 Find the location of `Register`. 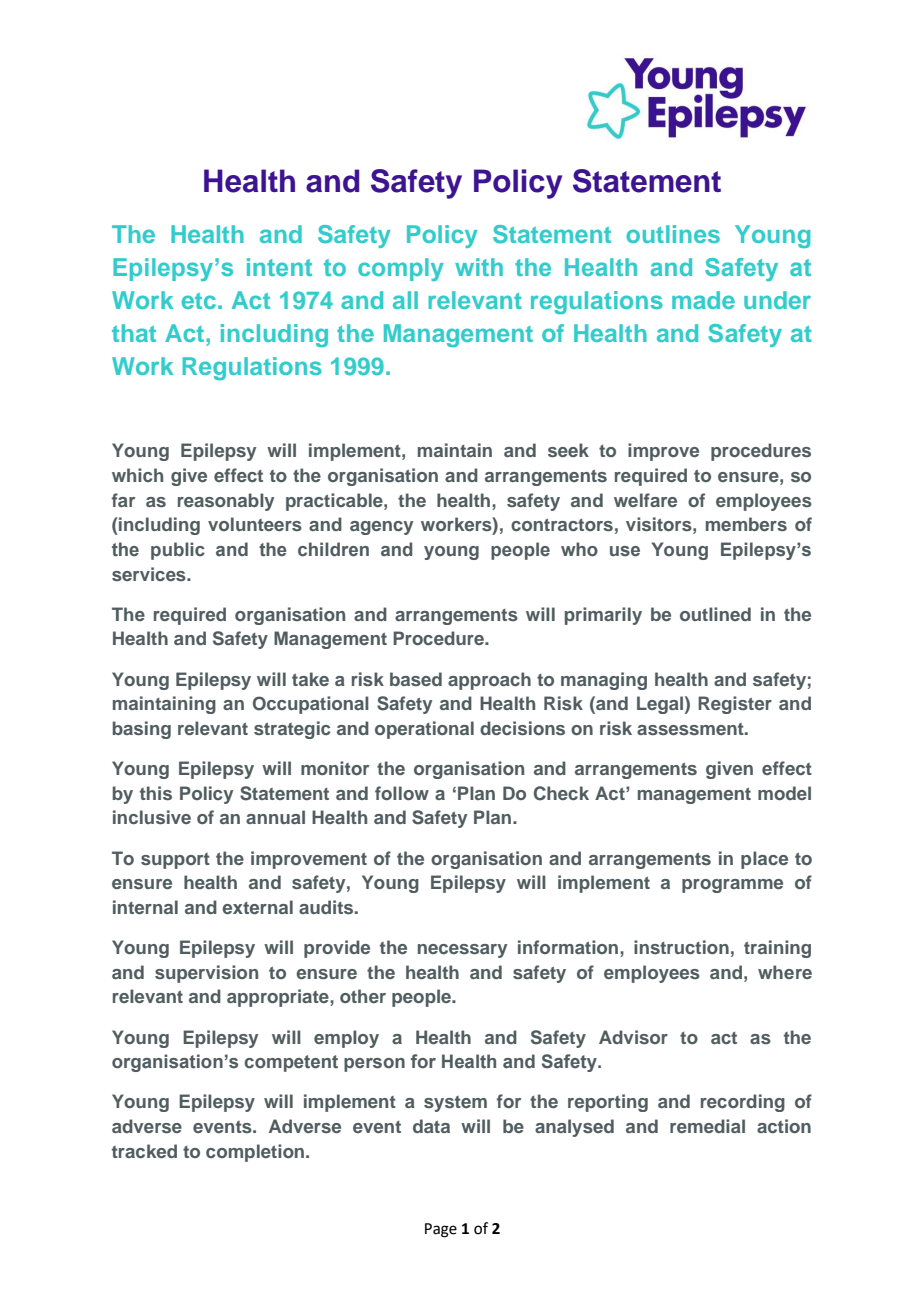

Register is located at coordinates (735, 705).
